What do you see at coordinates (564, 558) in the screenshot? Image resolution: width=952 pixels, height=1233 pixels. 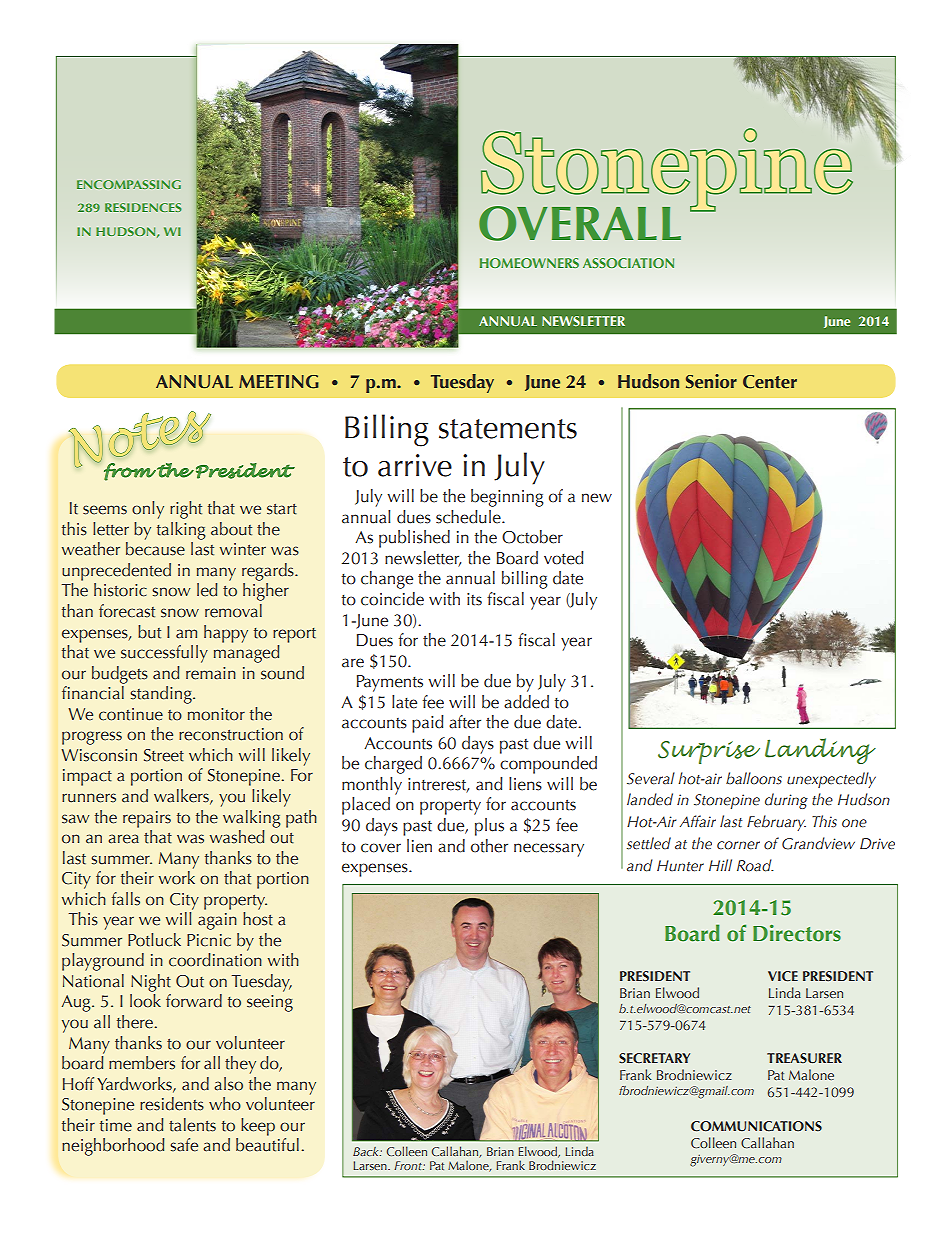 I see `voted` at bounding box center [564, 558].
